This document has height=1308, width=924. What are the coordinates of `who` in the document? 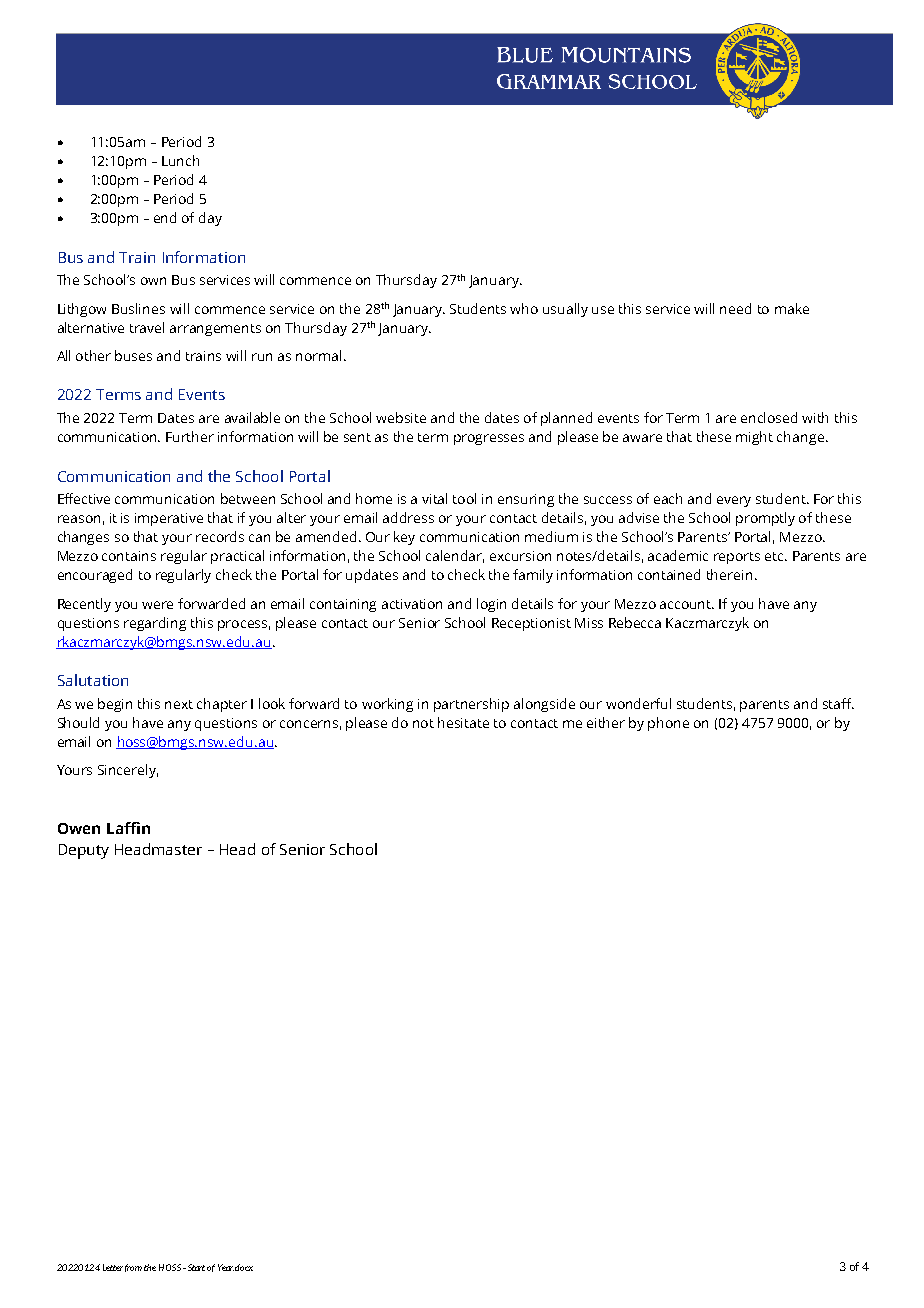 It's located at (524, 308).
